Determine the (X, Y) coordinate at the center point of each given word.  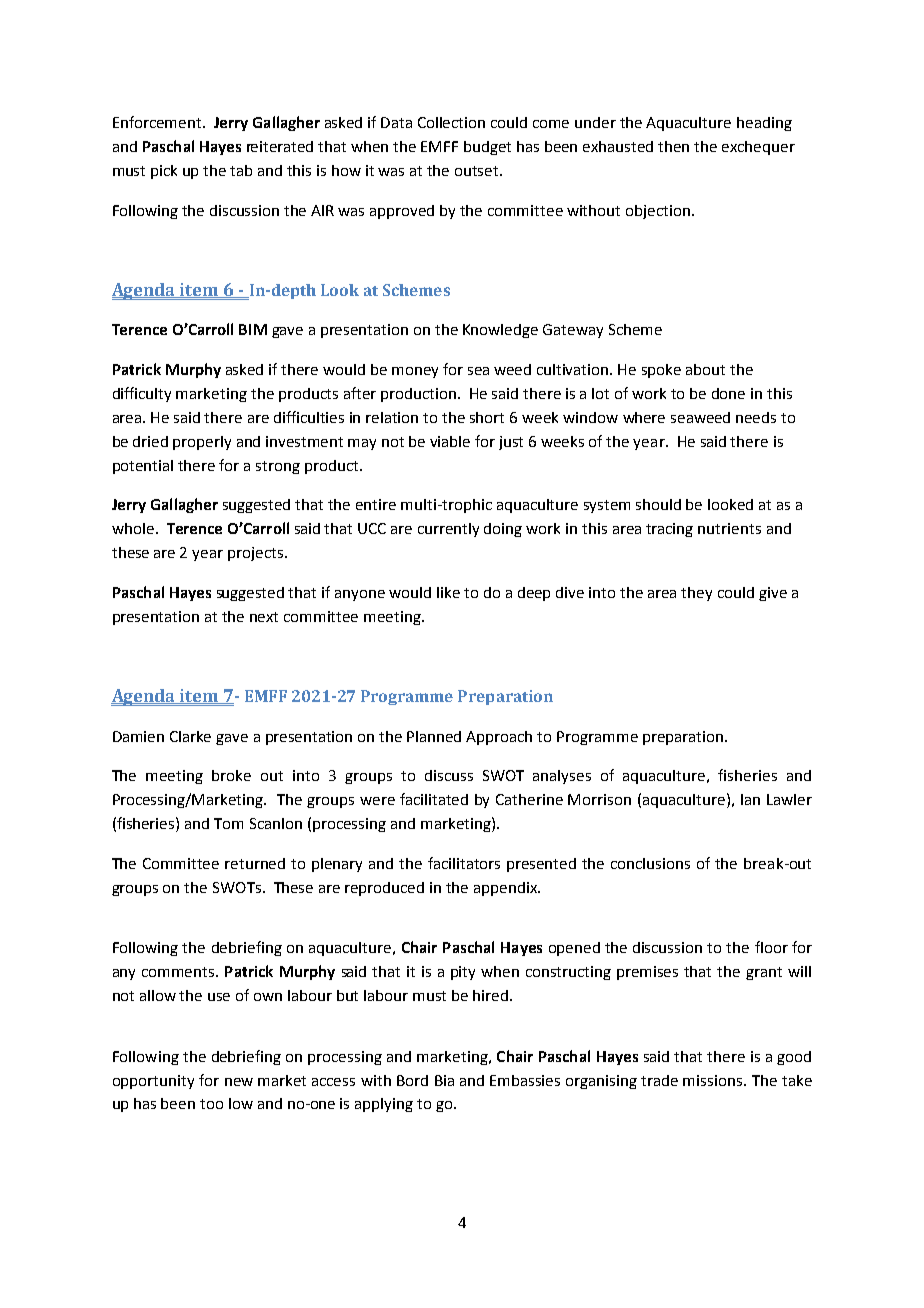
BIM (253, 329)
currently (448, 530)
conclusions (650, 863)
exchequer (758, 148)
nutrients (729, 528)
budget (487, 148)
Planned (434, 736)
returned (255, 863)
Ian (750, 799)
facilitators (464, 863)
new (239, 1082)
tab (241, 170)
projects (255, 554)
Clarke (190, 736)
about (705, 369)
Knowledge (500, 331)
